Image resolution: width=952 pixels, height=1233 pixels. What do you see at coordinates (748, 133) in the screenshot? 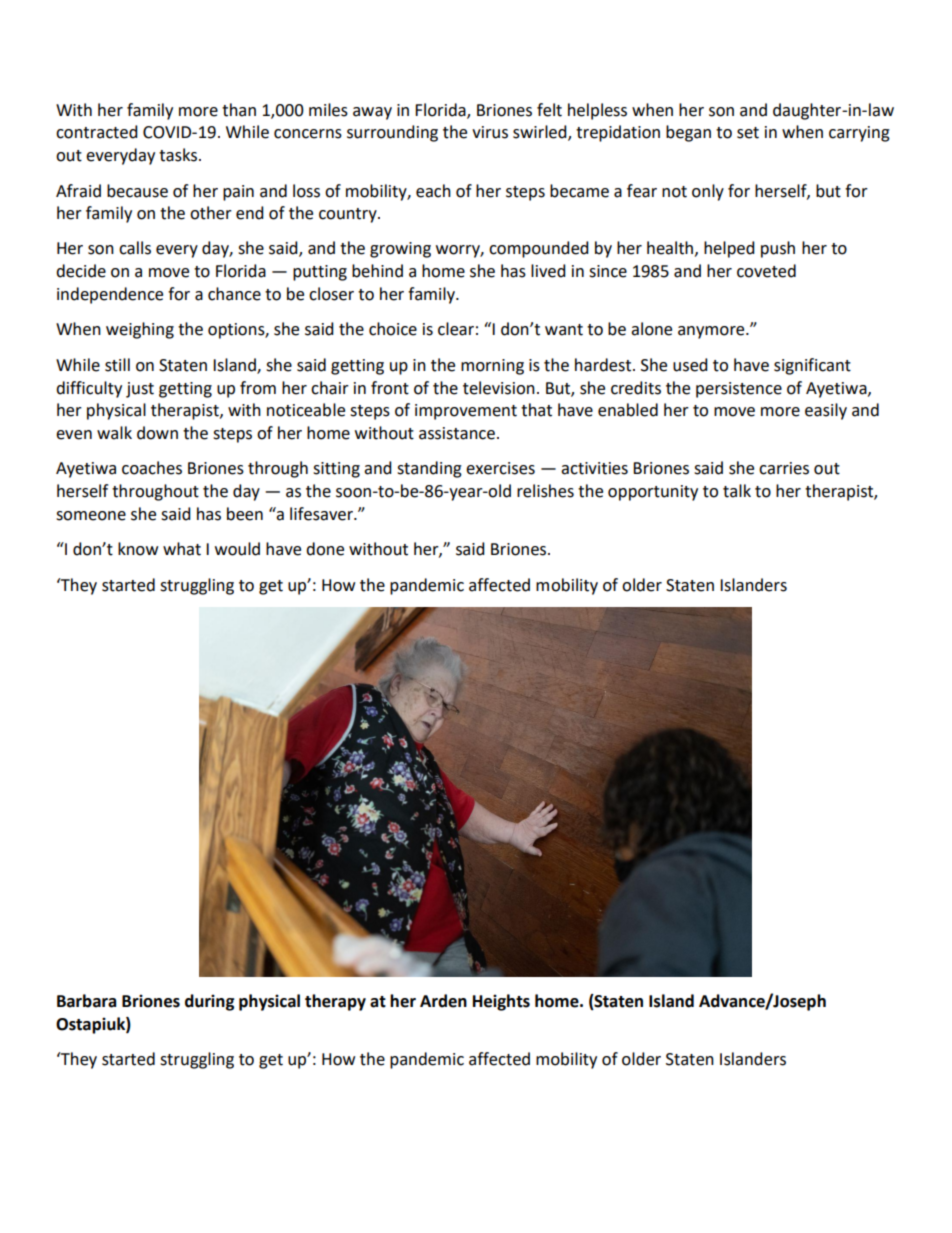
I see `set` at bounding box center [748, 133].
